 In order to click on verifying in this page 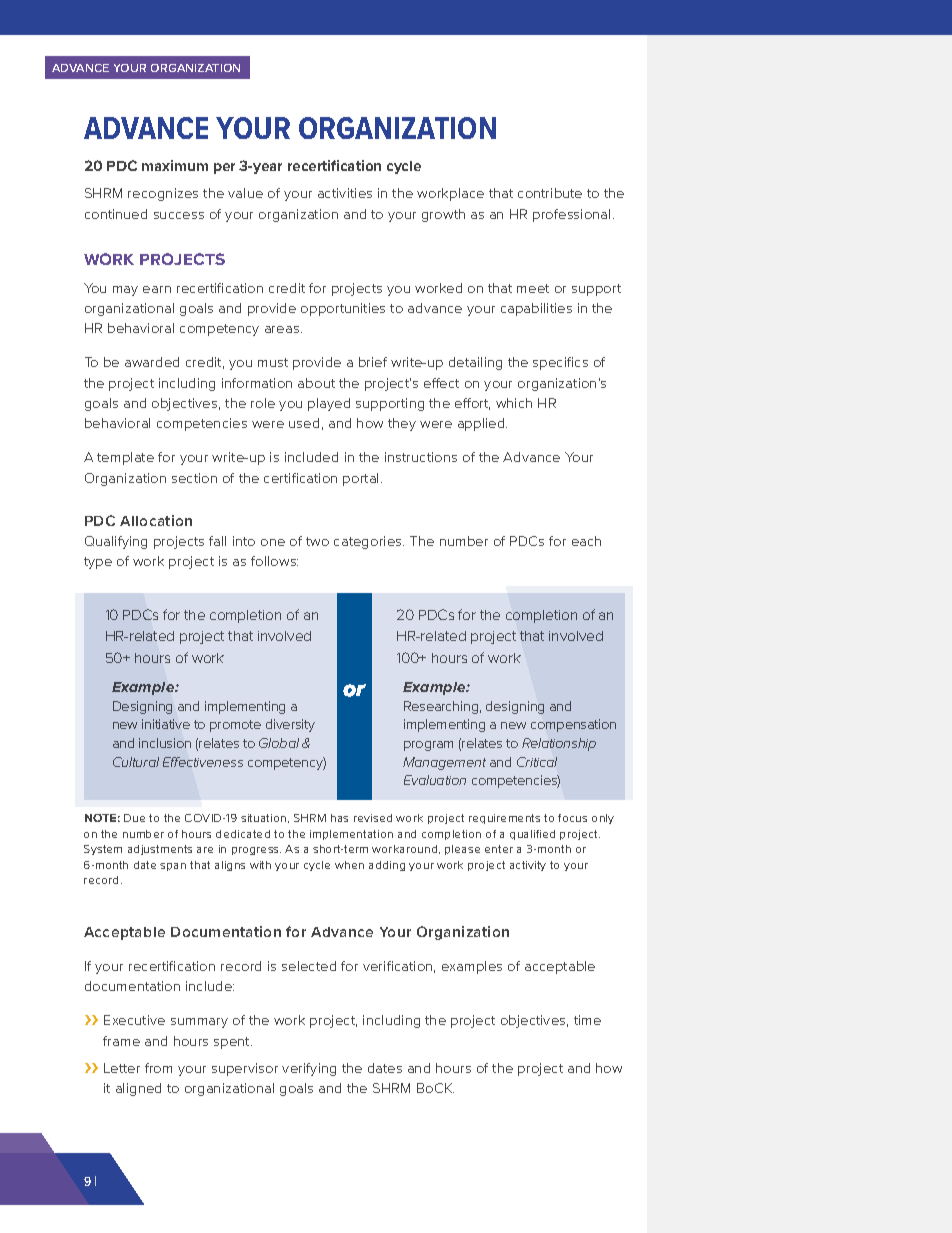, I will do `click(309, 1069)`.
